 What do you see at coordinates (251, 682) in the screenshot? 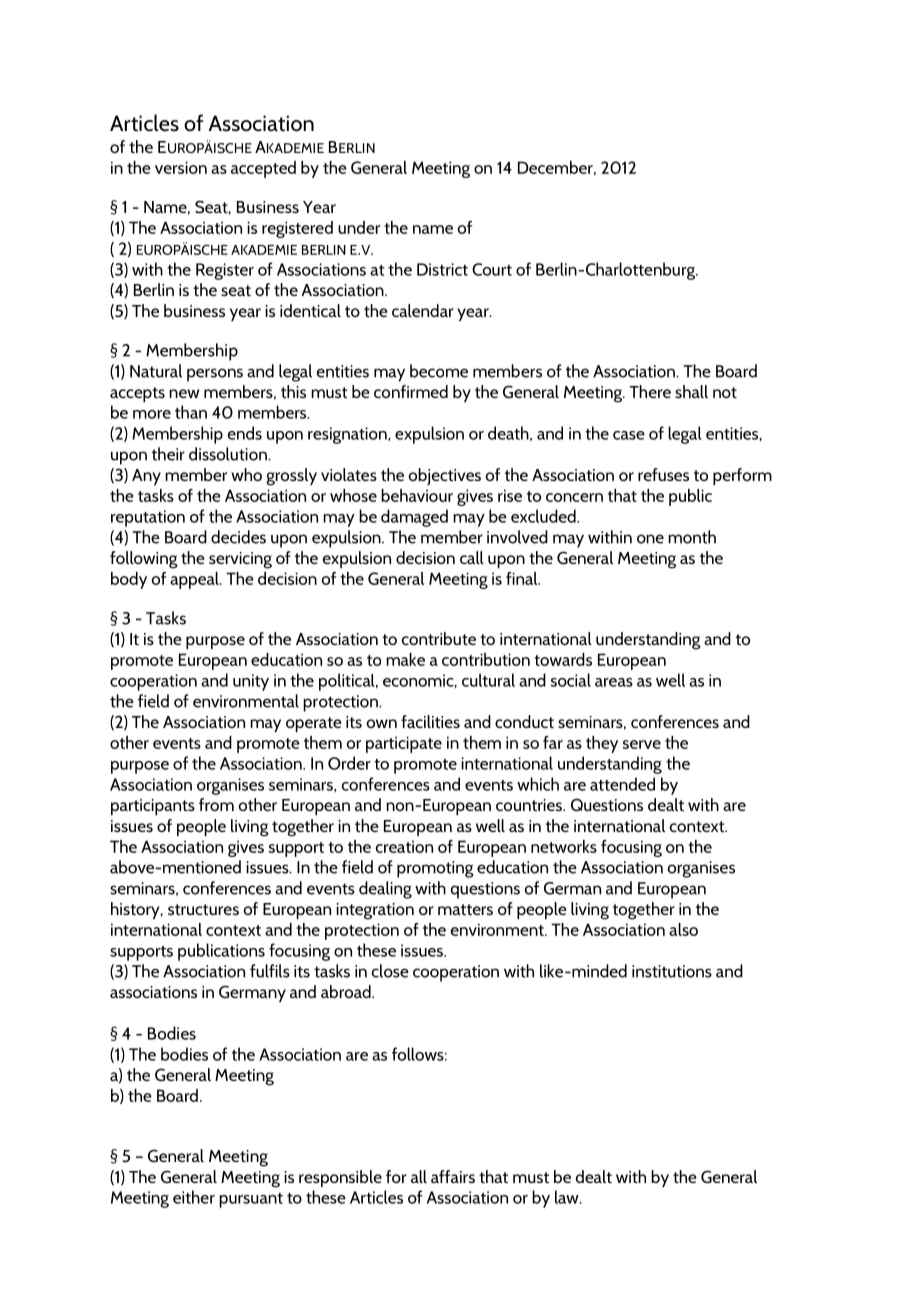
I see `unity` at bounding box center [251, 682].
